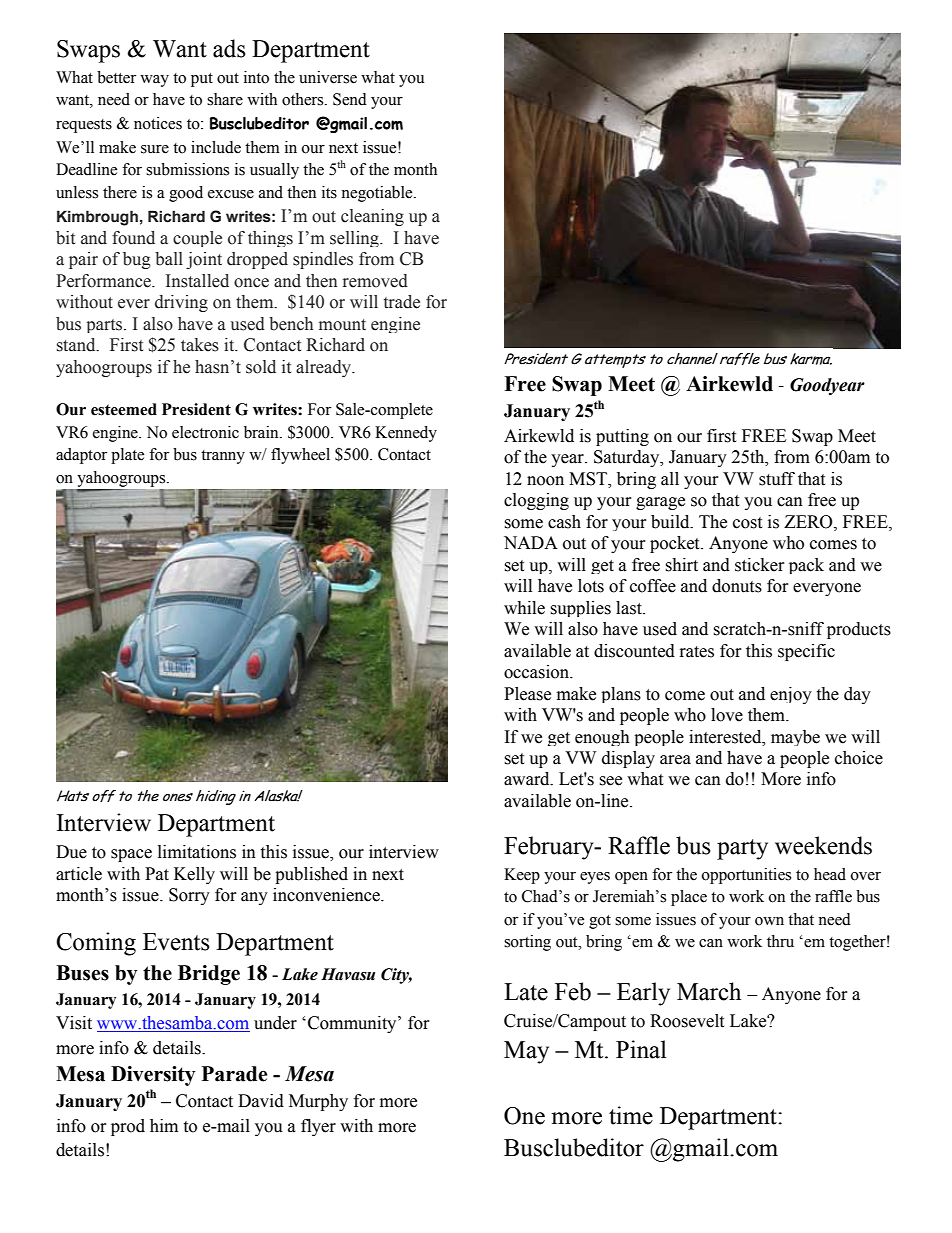 The width and height of the screenshot is (952, 1233). I want to click on way, so click(154, 81).
